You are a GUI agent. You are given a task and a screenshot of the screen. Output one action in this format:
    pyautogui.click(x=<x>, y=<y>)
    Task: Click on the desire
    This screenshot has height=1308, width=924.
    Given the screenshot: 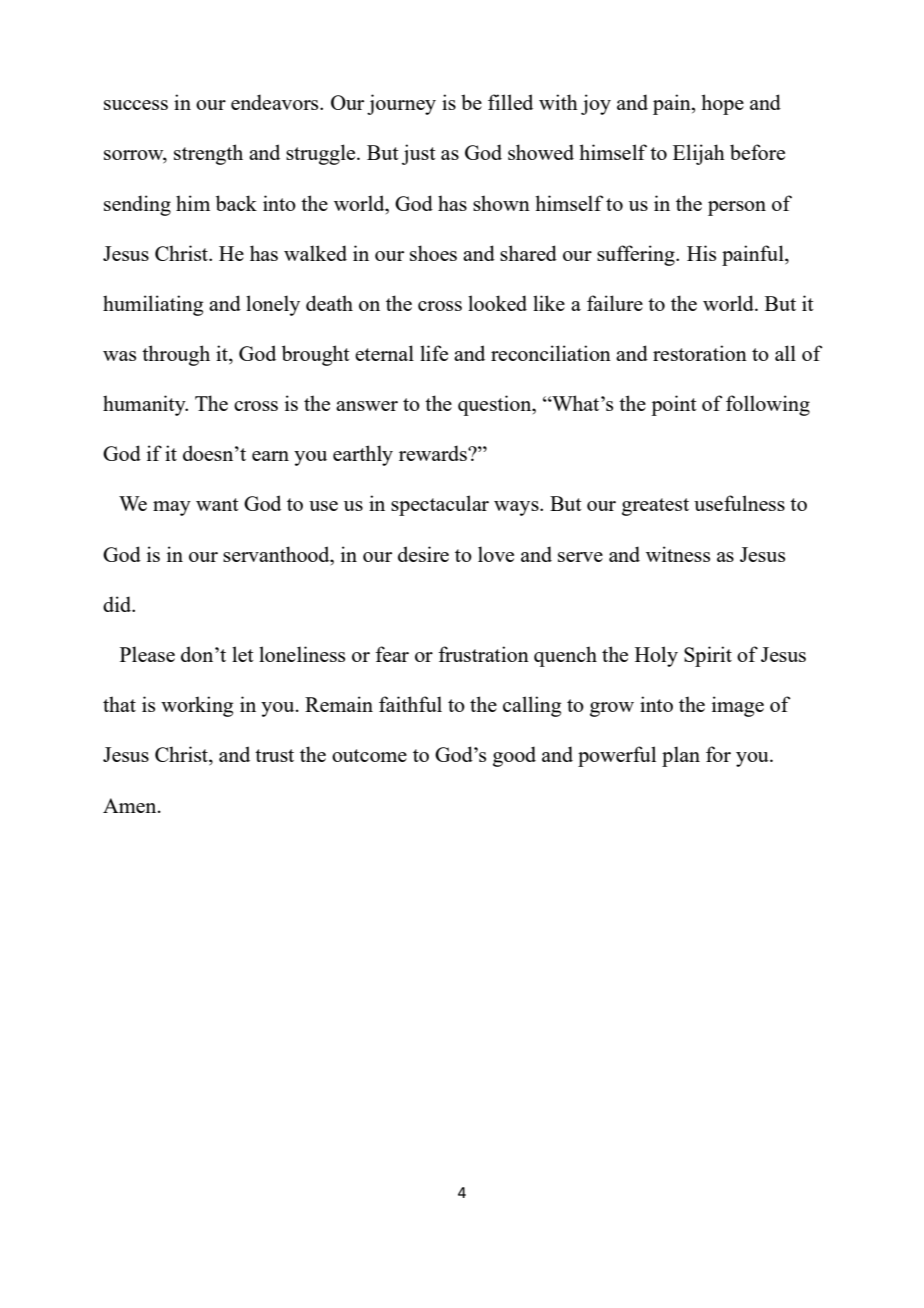 What is the action you would take?
    pyautogui.click(x=423, y=554)
